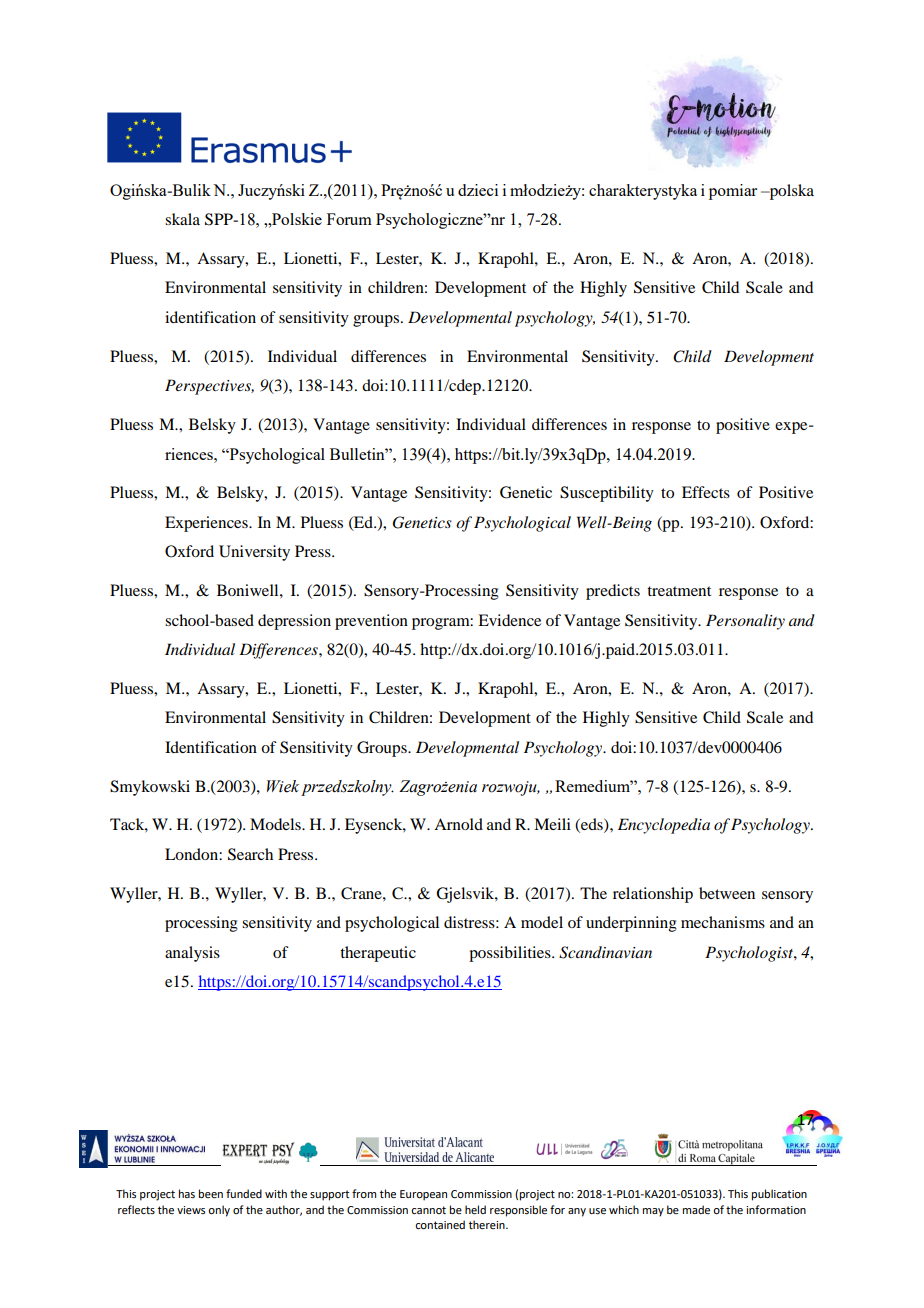 The image size is (924, 1308). I want to click on Forum, so click(349, 219).
